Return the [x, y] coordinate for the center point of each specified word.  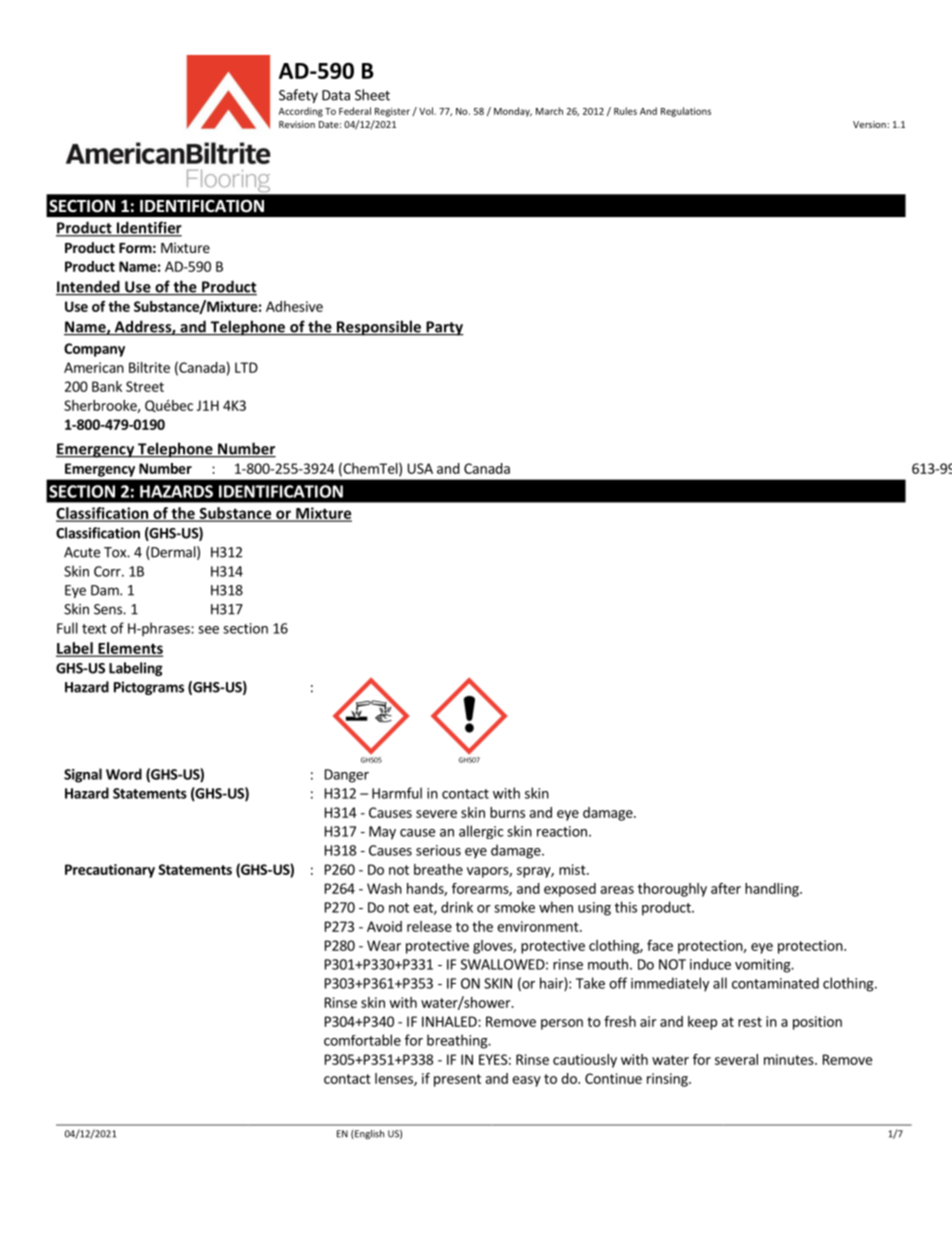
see [208, 630]
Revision [297, 124]
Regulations [686, 112]
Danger [347, 776]
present [457, 1080]
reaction [562, 831]
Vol [427, 111]
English [368, 1134]
